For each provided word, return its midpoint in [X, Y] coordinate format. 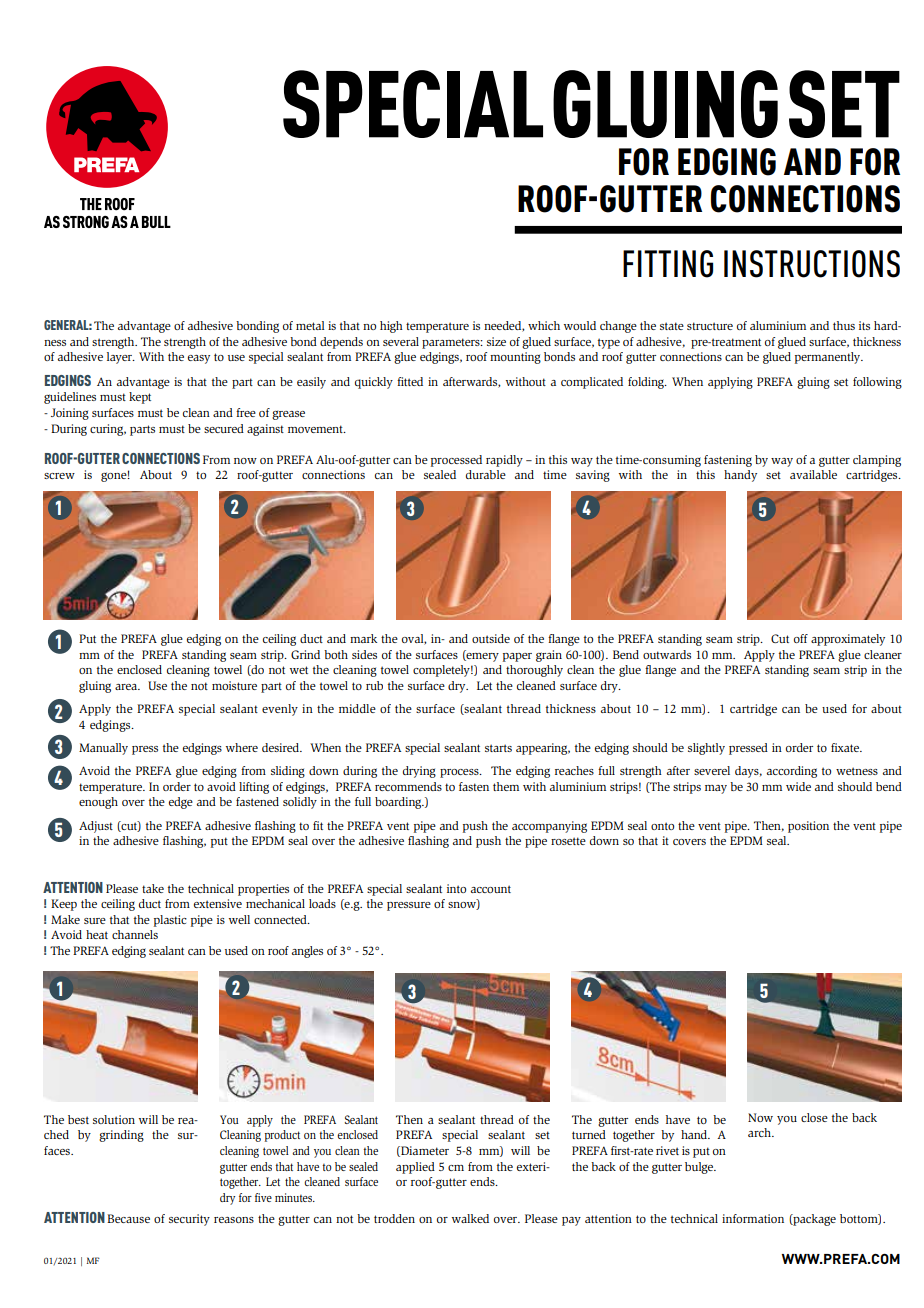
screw [59, 476]
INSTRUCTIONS [812, 264]
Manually [103, 749]
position [808, 827]
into [456, 888]
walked [470, 1218]
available [813, 474]
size [496, 341]
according [792, 772]
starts [498, 748]
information [753, 1218]
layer [120, 358]
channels [135, 934]
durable [486, 474]
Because [128, 1218]
